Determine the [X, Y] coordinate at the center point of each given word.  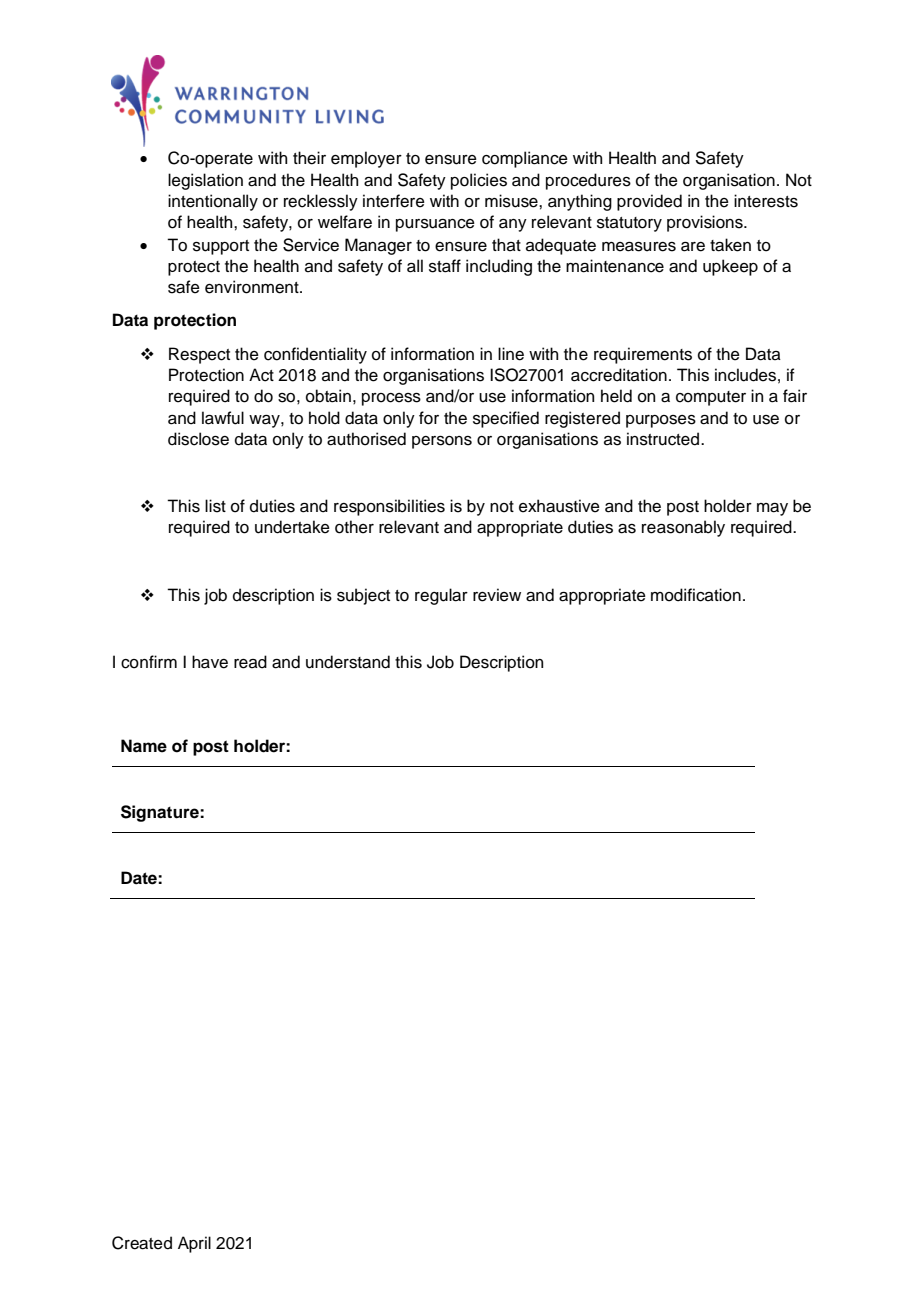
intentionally [213, 202]
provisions [706, 223]
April [194, 1244]
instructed [664, 439]
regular [441, 596]
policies [479, 181]
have [210, 662]
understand [348, 662]
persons [442, 442]
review [497, 595]
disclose [198, 439]
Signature [161, 813]
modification [696, 595]
